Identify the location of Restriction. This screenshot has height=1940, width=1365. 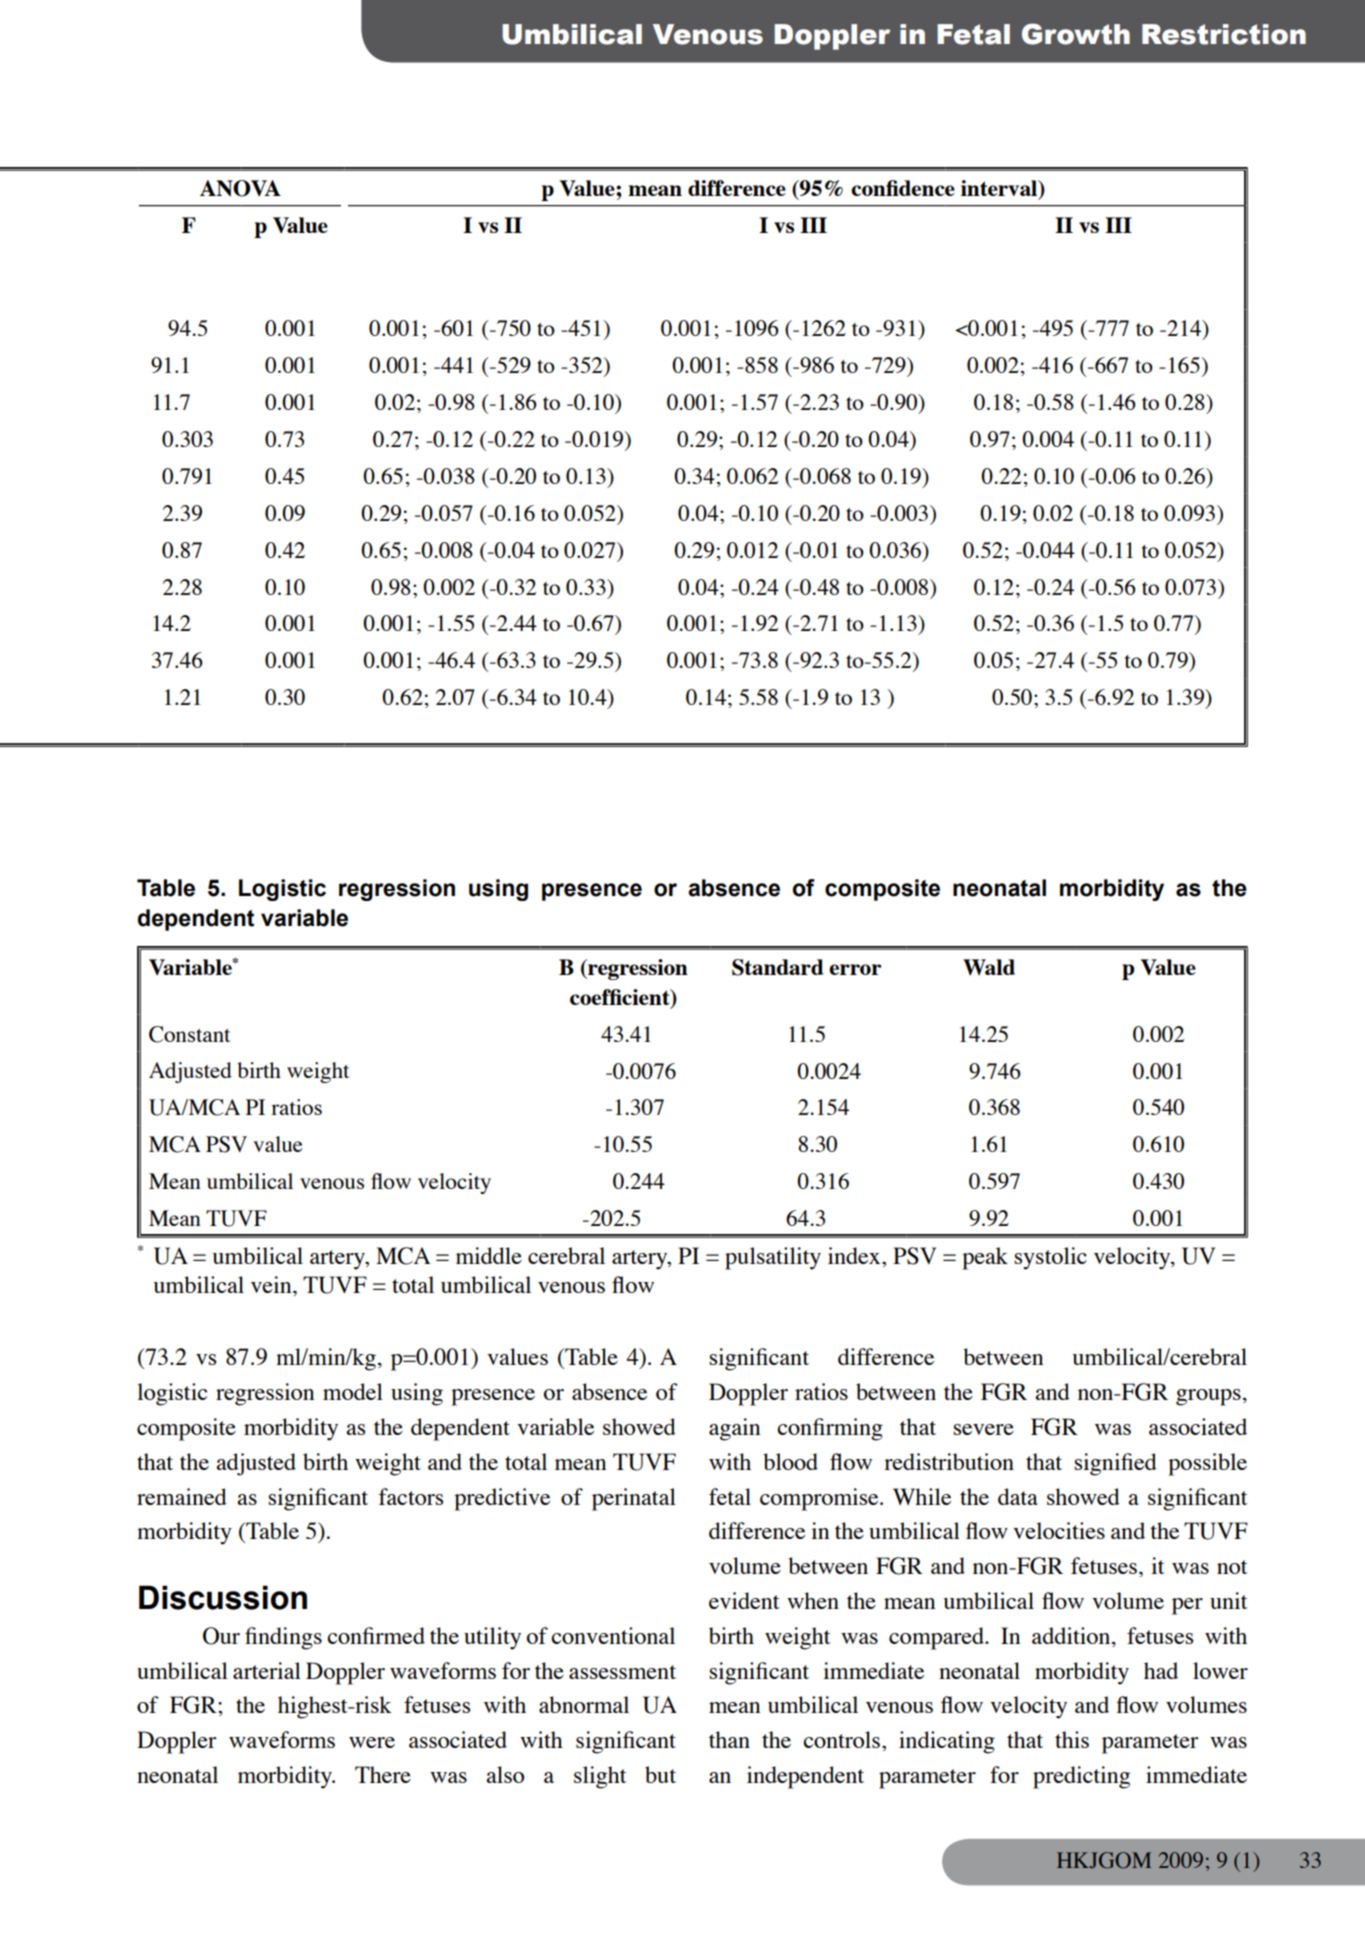
(1224, 34).
